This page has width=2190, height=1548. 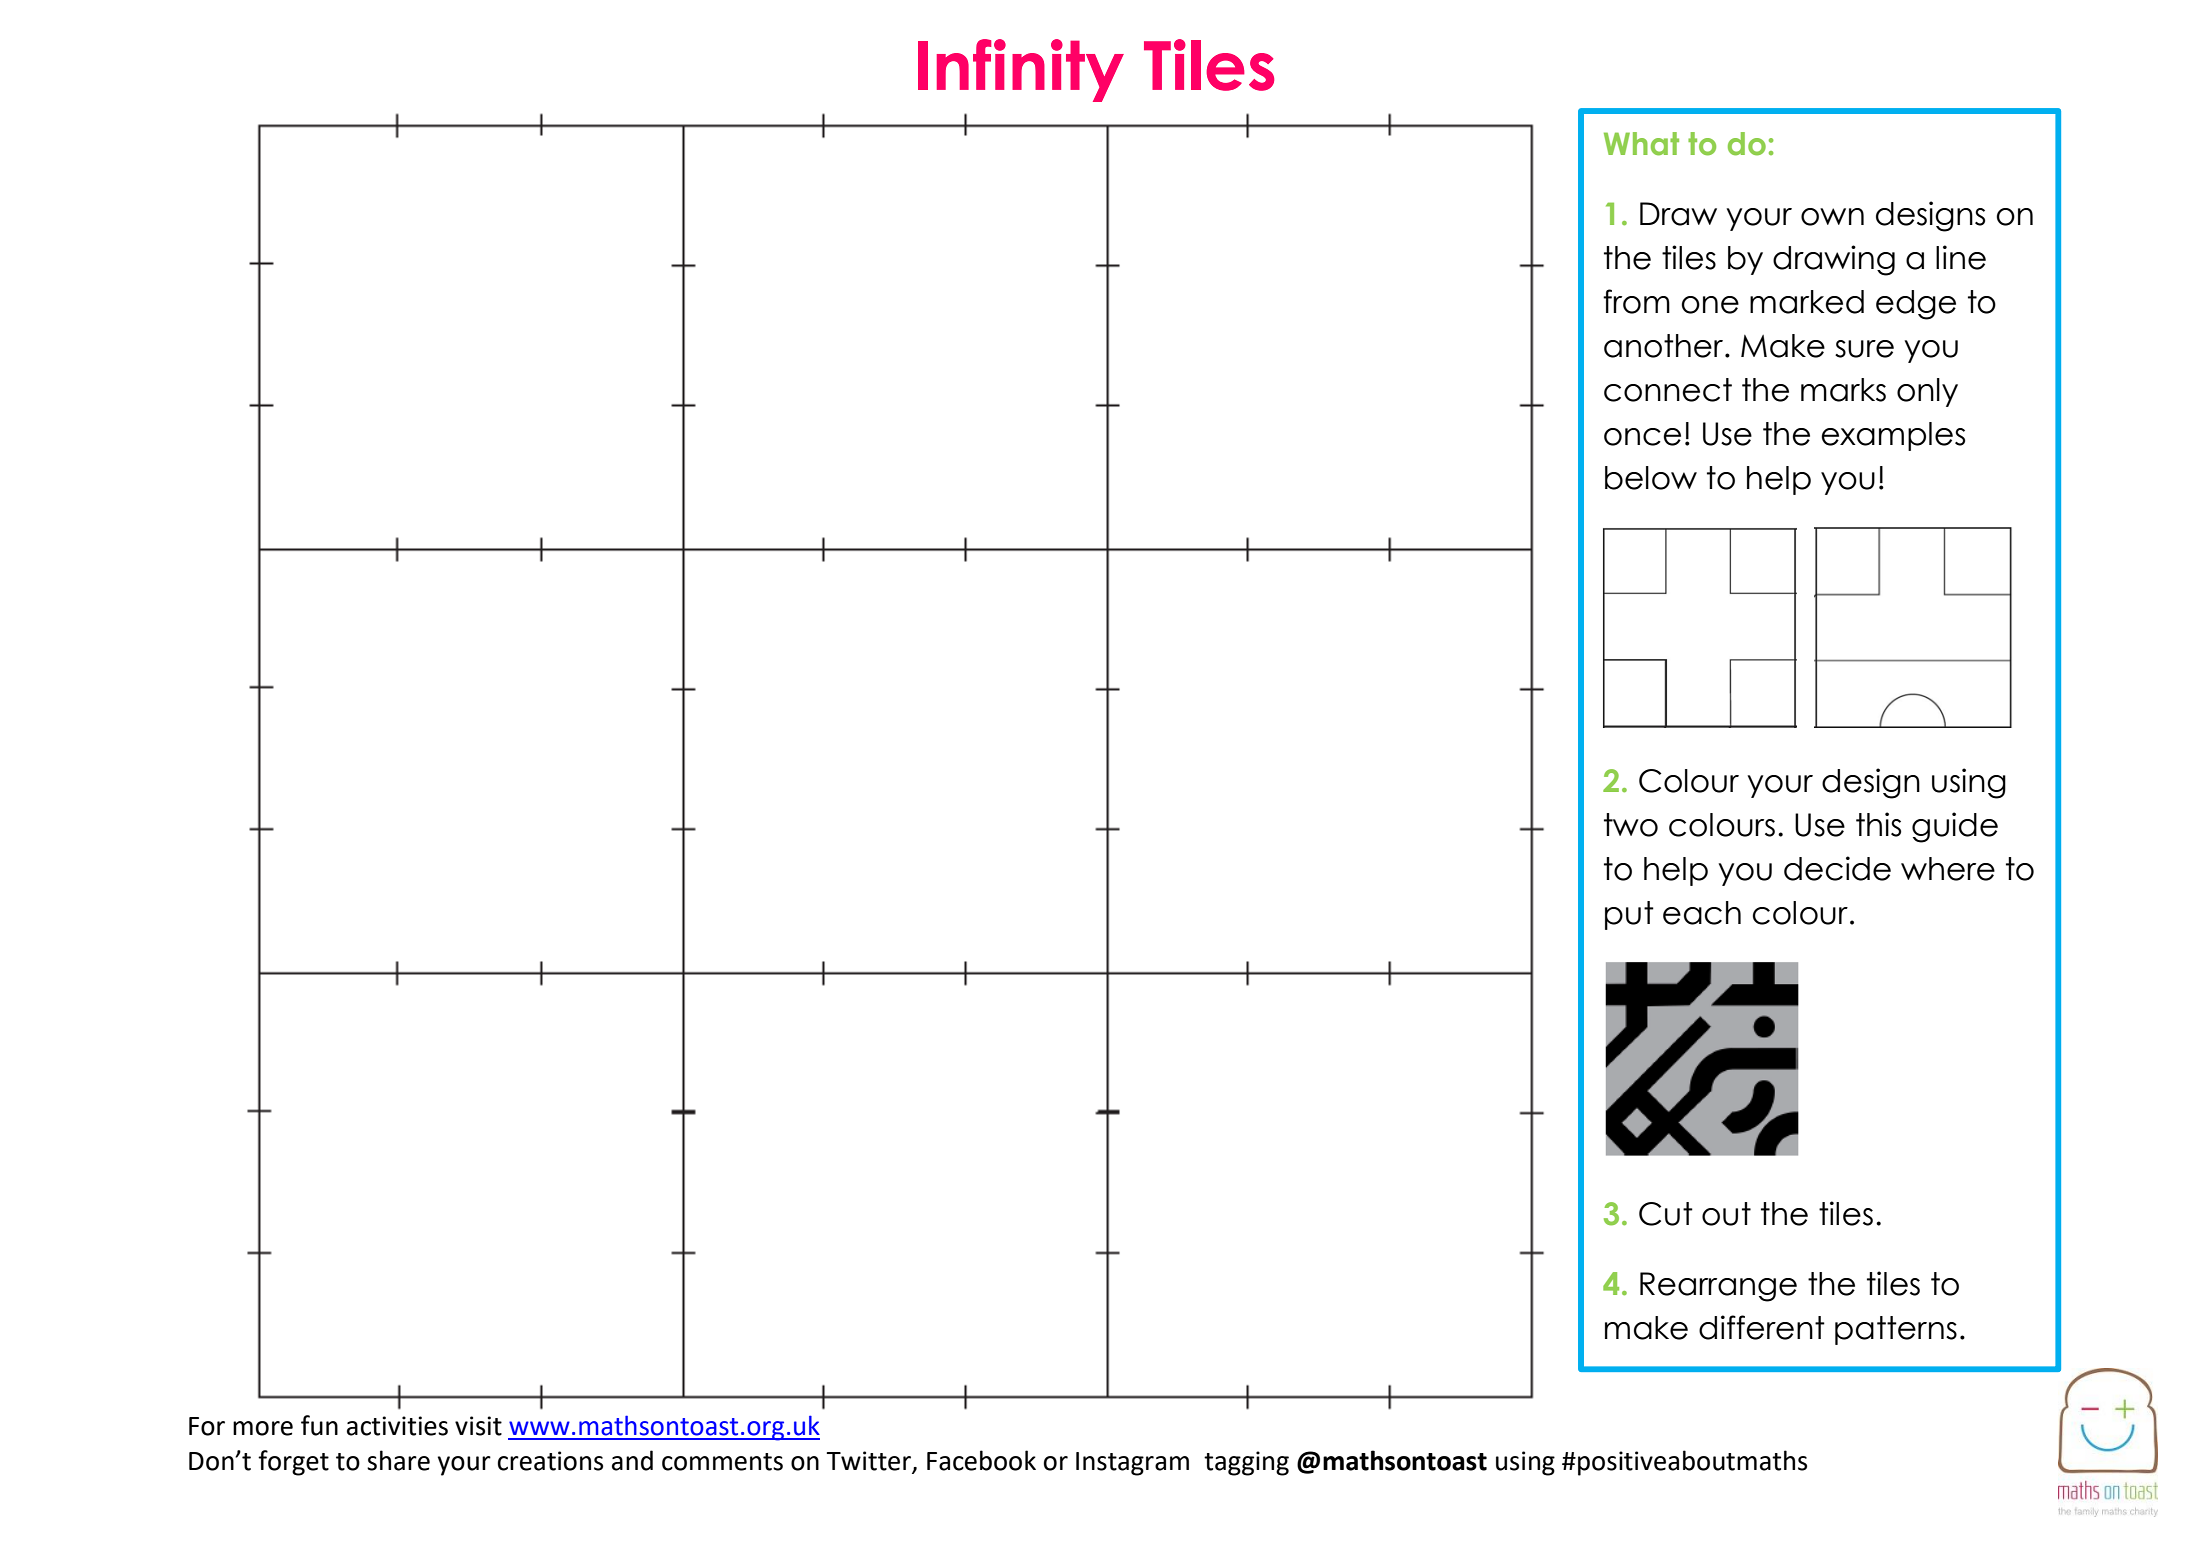 What do you see at coordinates (1132, 1464) in the page?
I see `Instagram` at bounding box center [1132, 1464].
